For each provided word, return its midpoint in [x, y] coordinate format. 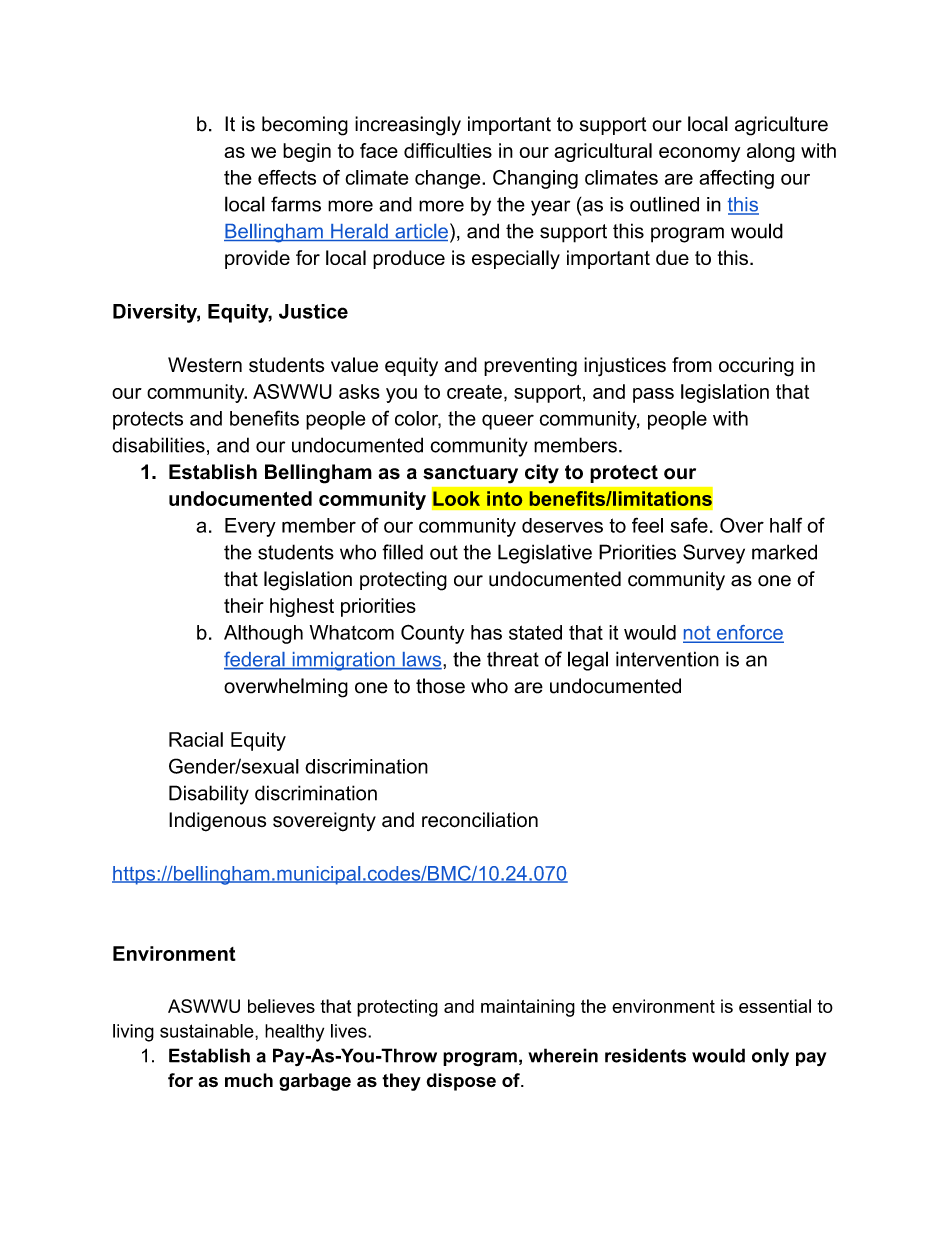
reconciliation [480, 820]
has [486, 632]
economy [699, 154]
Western [205, 365]
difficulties [448, 150]
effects [287, 177]
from [692, 365]
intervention [667, 659]
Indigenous [217, 822]
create [474, 392]
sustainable [208, 1031]
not [698, 634]
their [244, 605]
